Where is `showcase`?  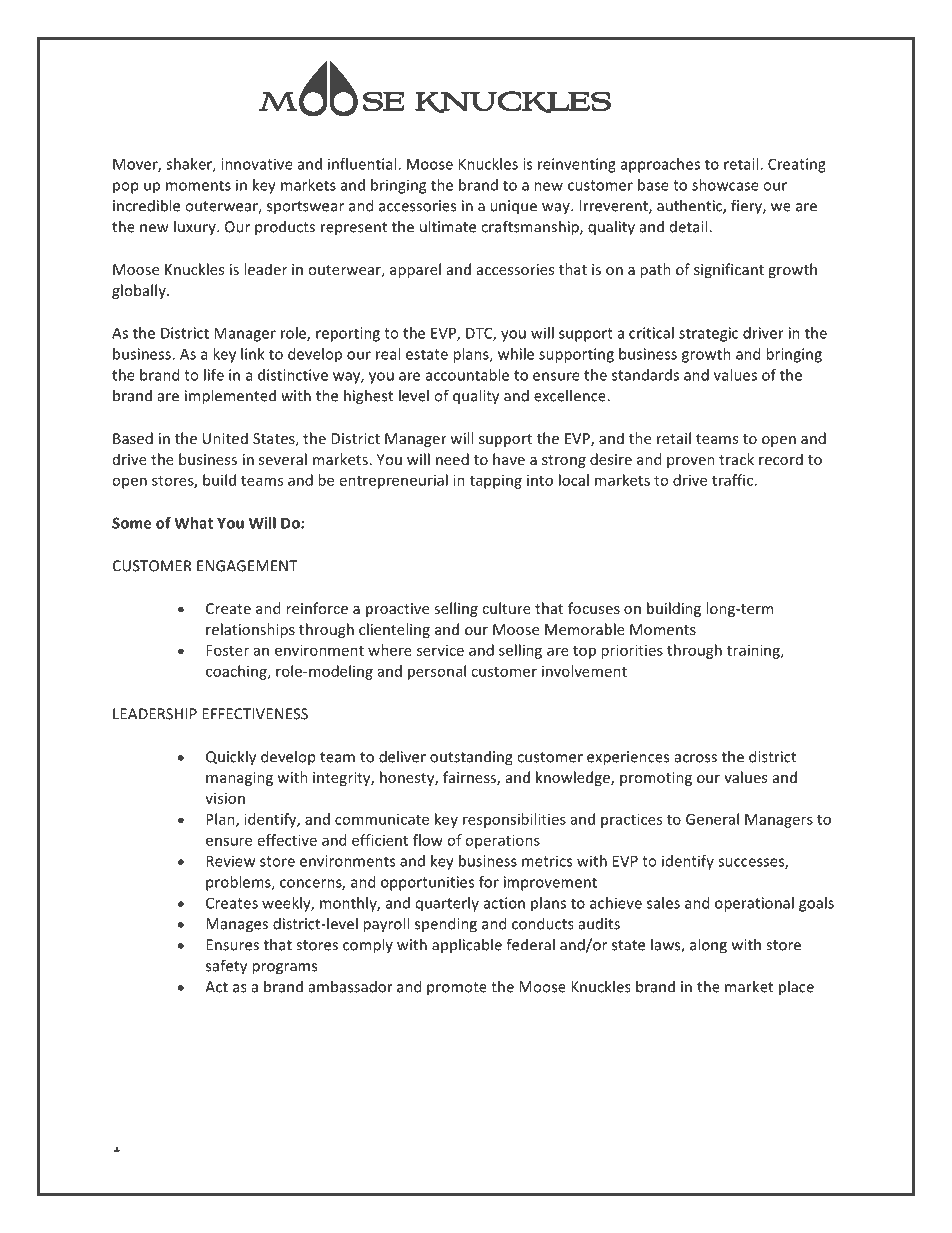 showcase is located at coordinates (725, 185).
